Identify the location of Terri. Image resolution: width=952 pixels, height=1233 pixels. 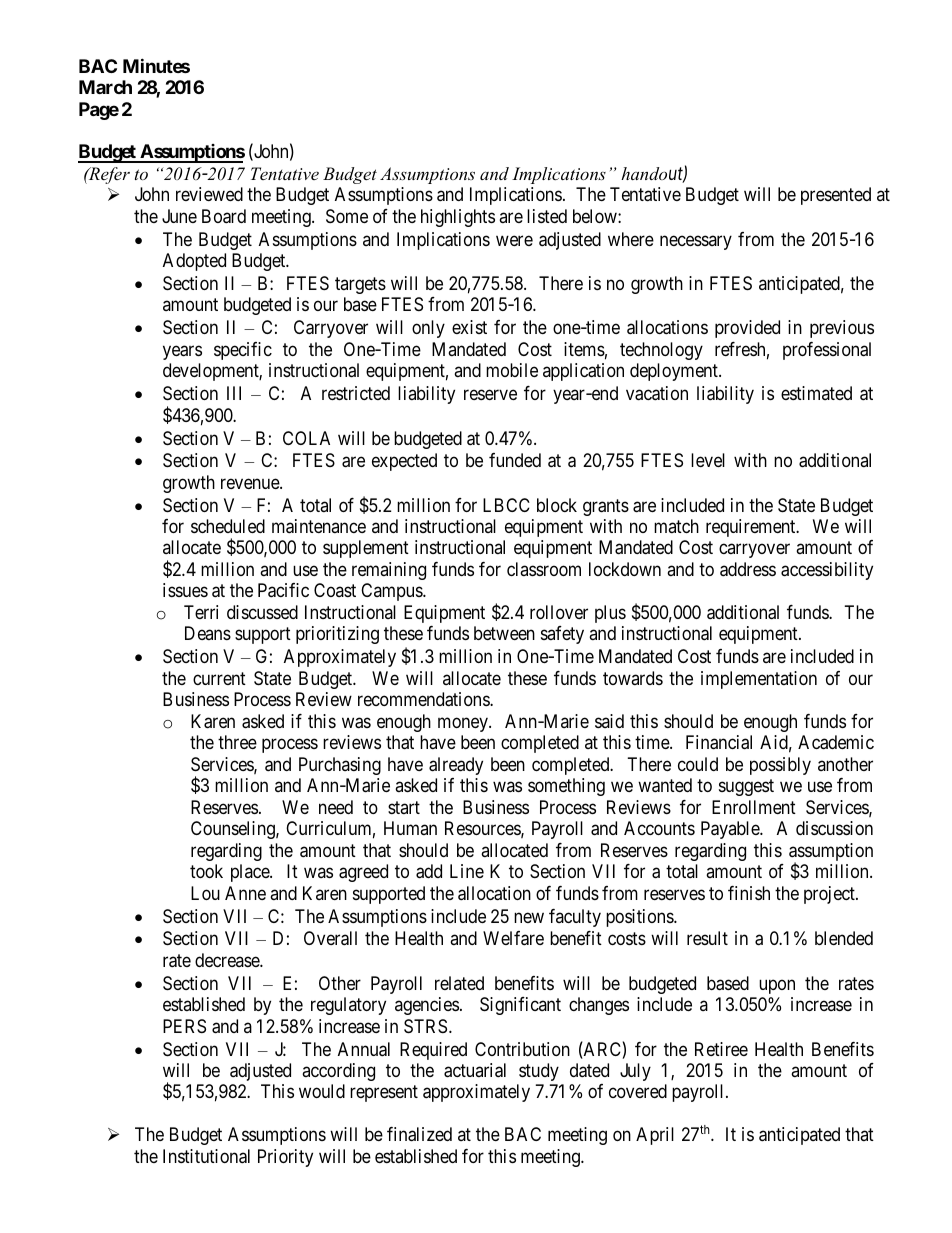
(201, 612).
